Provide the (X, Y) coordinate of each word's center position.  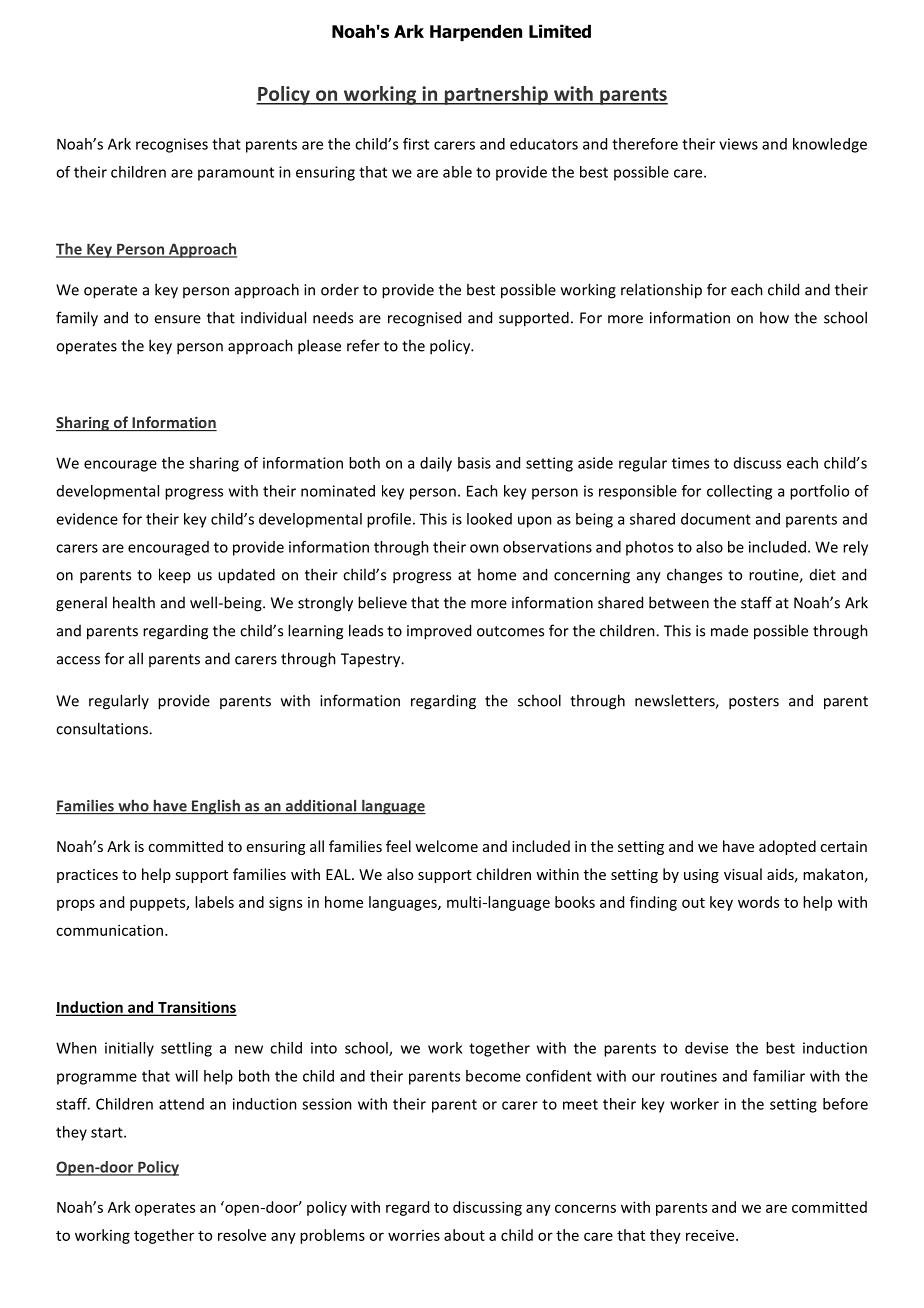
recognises (172, 145)
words (758, 902)
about (464, 1235)
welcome (446, 846)
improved (439, 632)
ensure (177, 319)
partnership (496, 95)
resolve (242, 1235)
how (774, 317)
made (729, 630)
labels (214, 902)
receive (711, 1235)
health (134, 602)
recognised (424, 319)
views (738, 144)
